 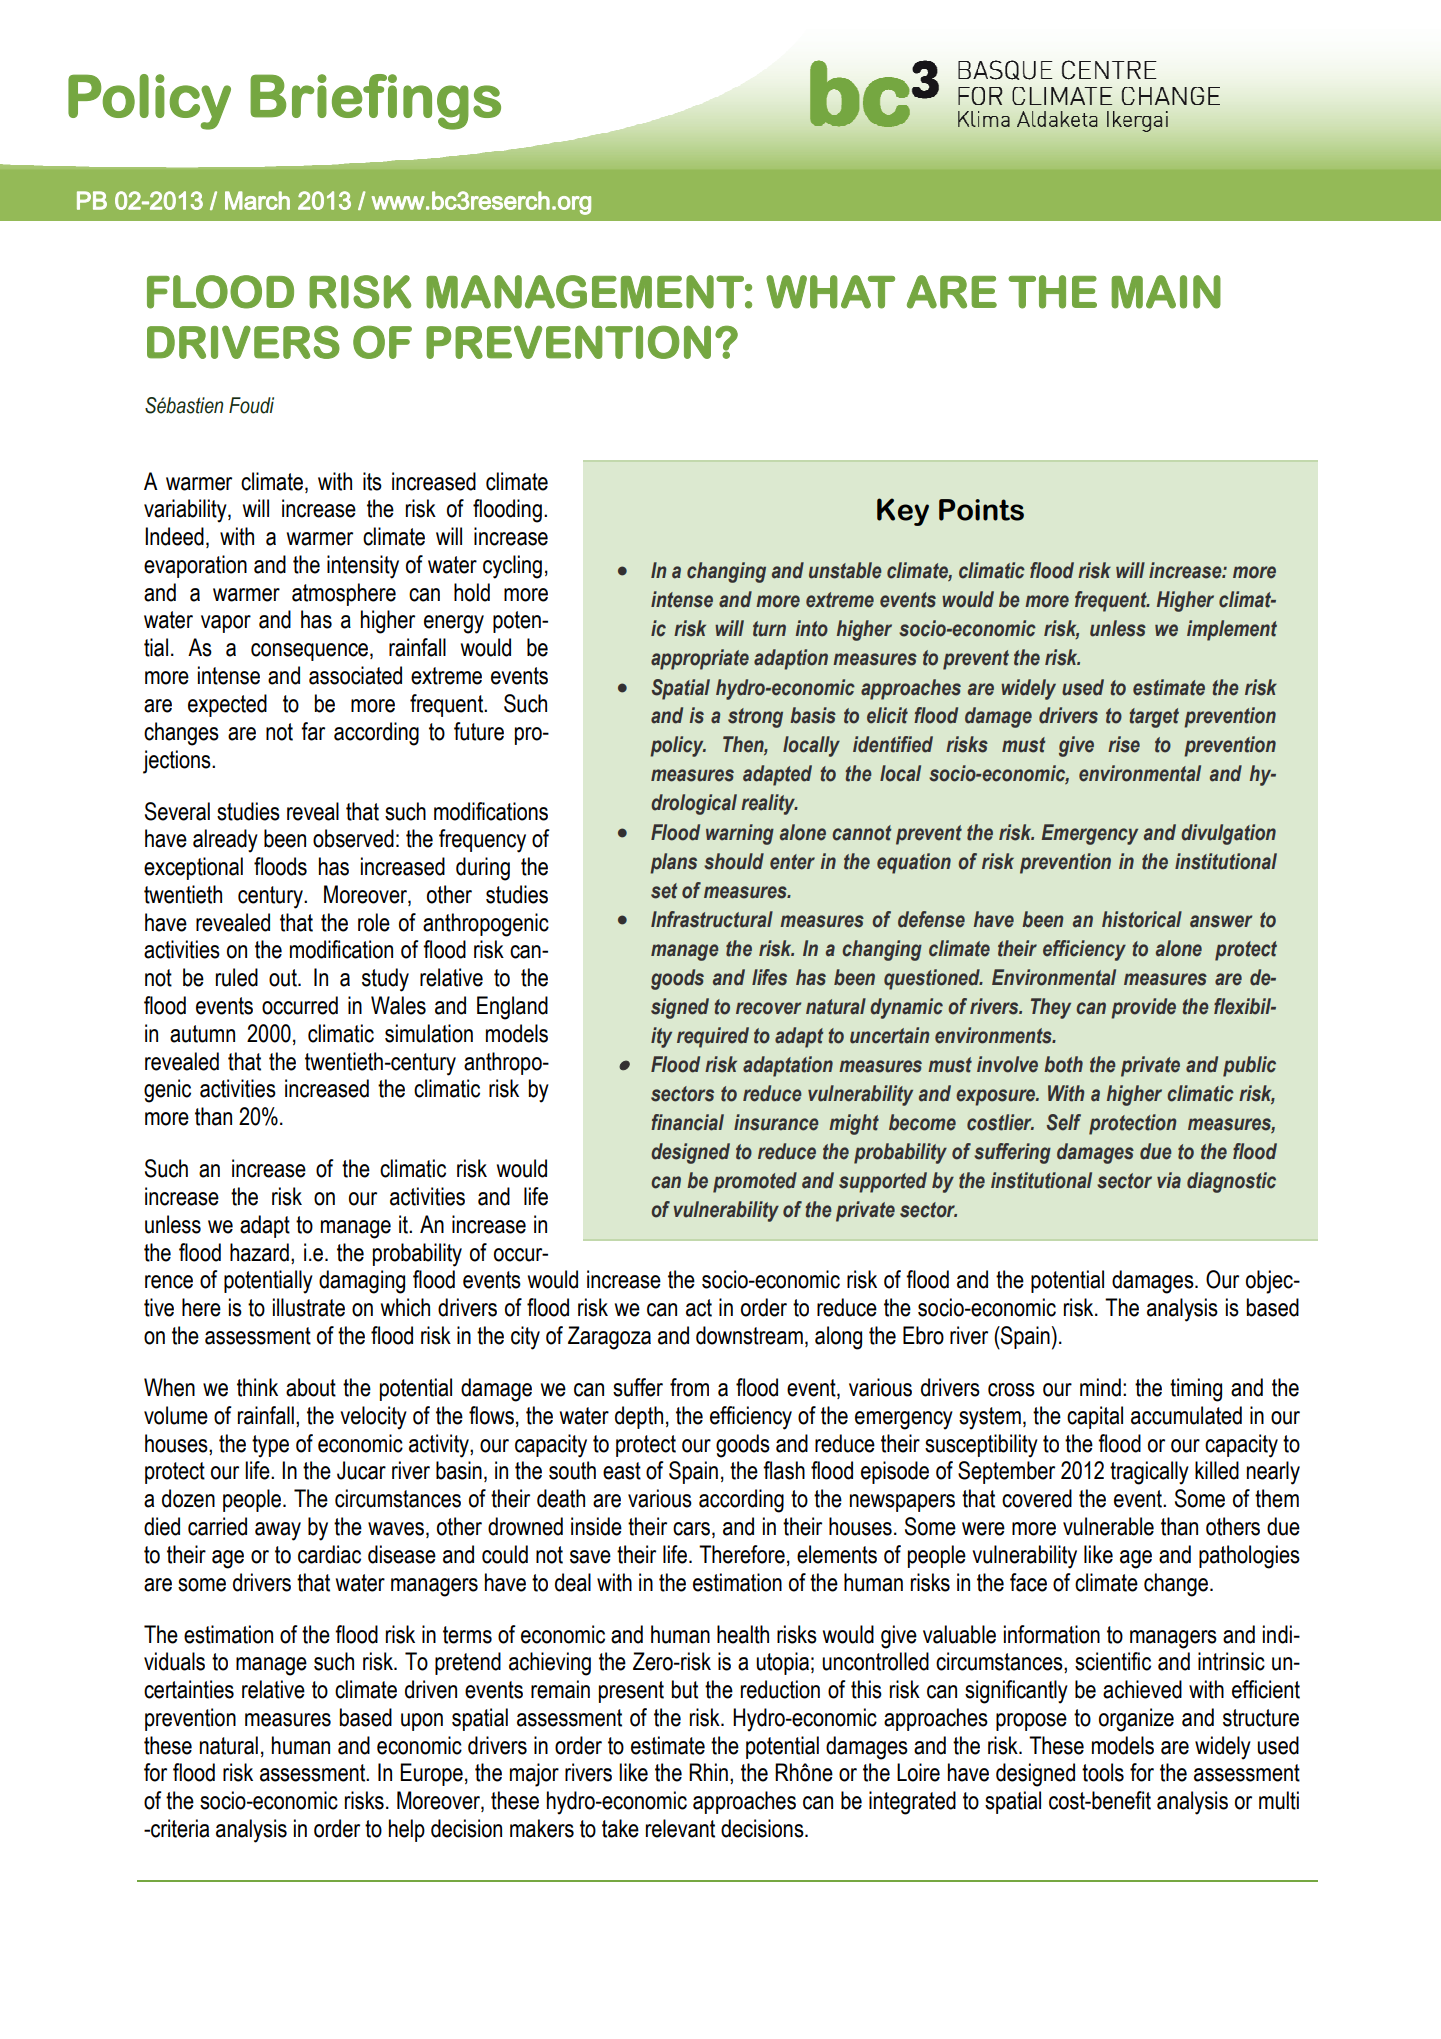 I want to click on intensity, so click(x=363, y=567).
